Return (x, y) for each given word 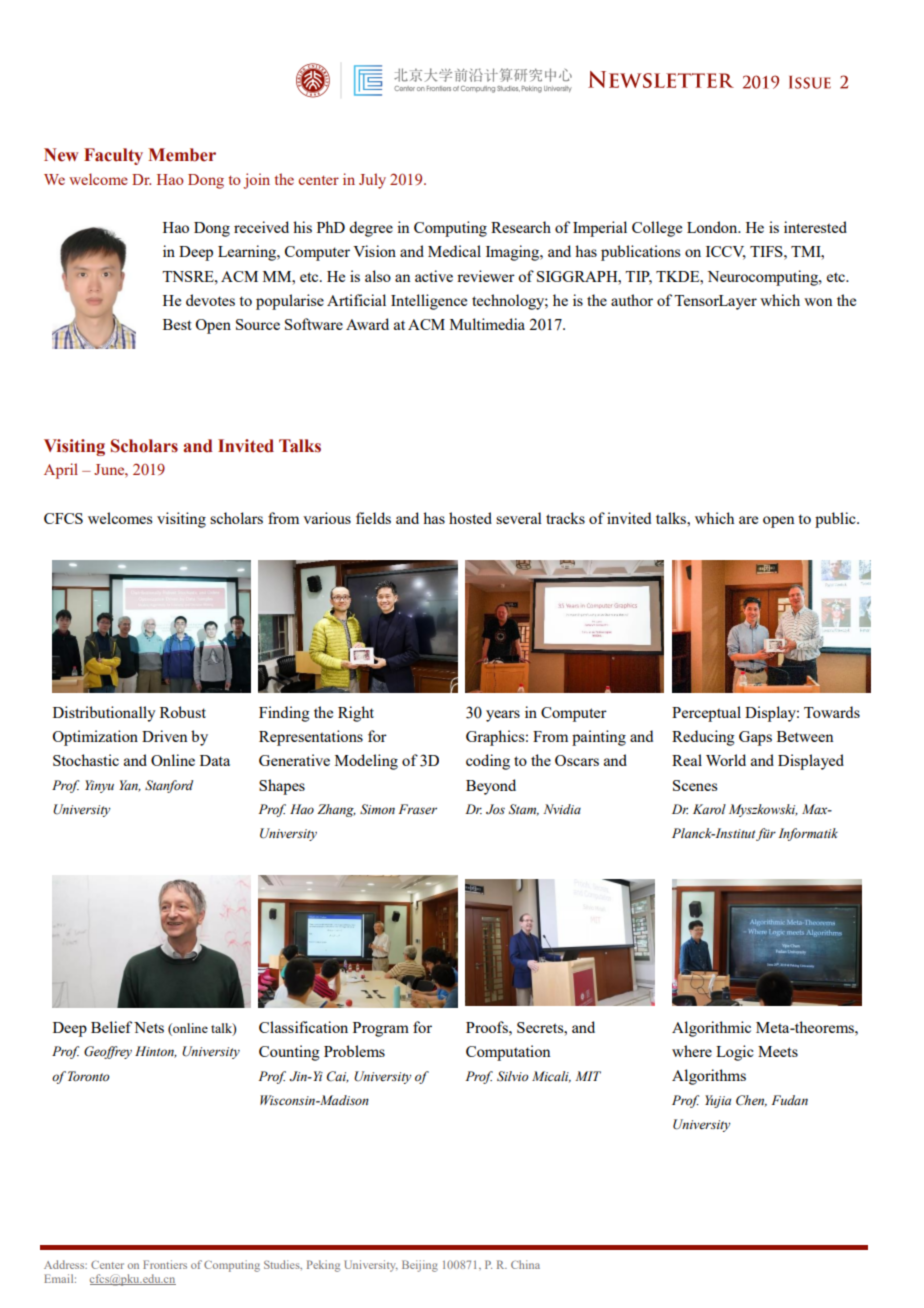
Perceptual (706, 714)
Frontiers (165, 1264)
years (503, 716)
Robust (183, 712)
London (713, 227)
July (372, 181)
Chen (751, 1101)
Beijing (420, 1266)
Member (182, 155)
